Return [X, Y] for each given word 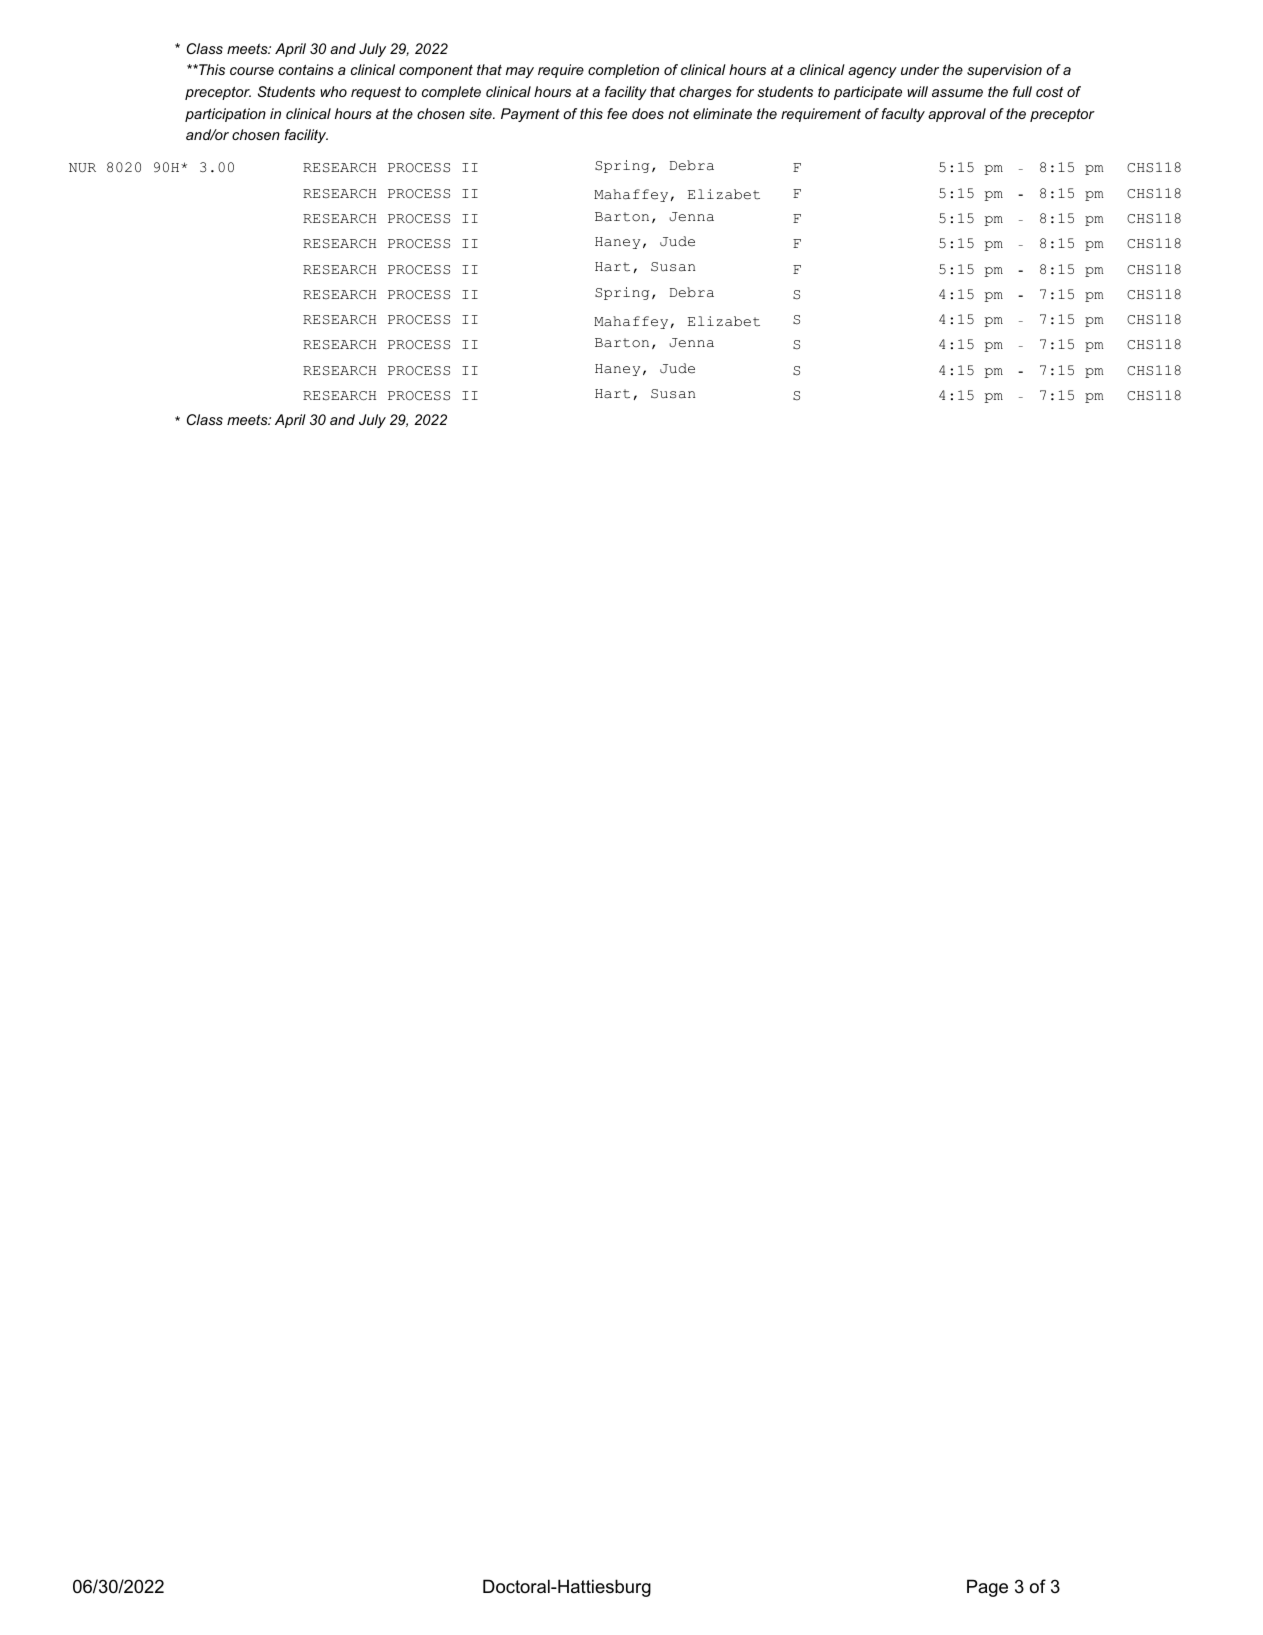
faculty [903, 115]
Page [987, 1588]
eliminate [722, 113]
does [648, 113]
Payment [530, 115]
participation [225, 115]
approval [957, 115]
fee [617, 113]
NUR [82, 168]
